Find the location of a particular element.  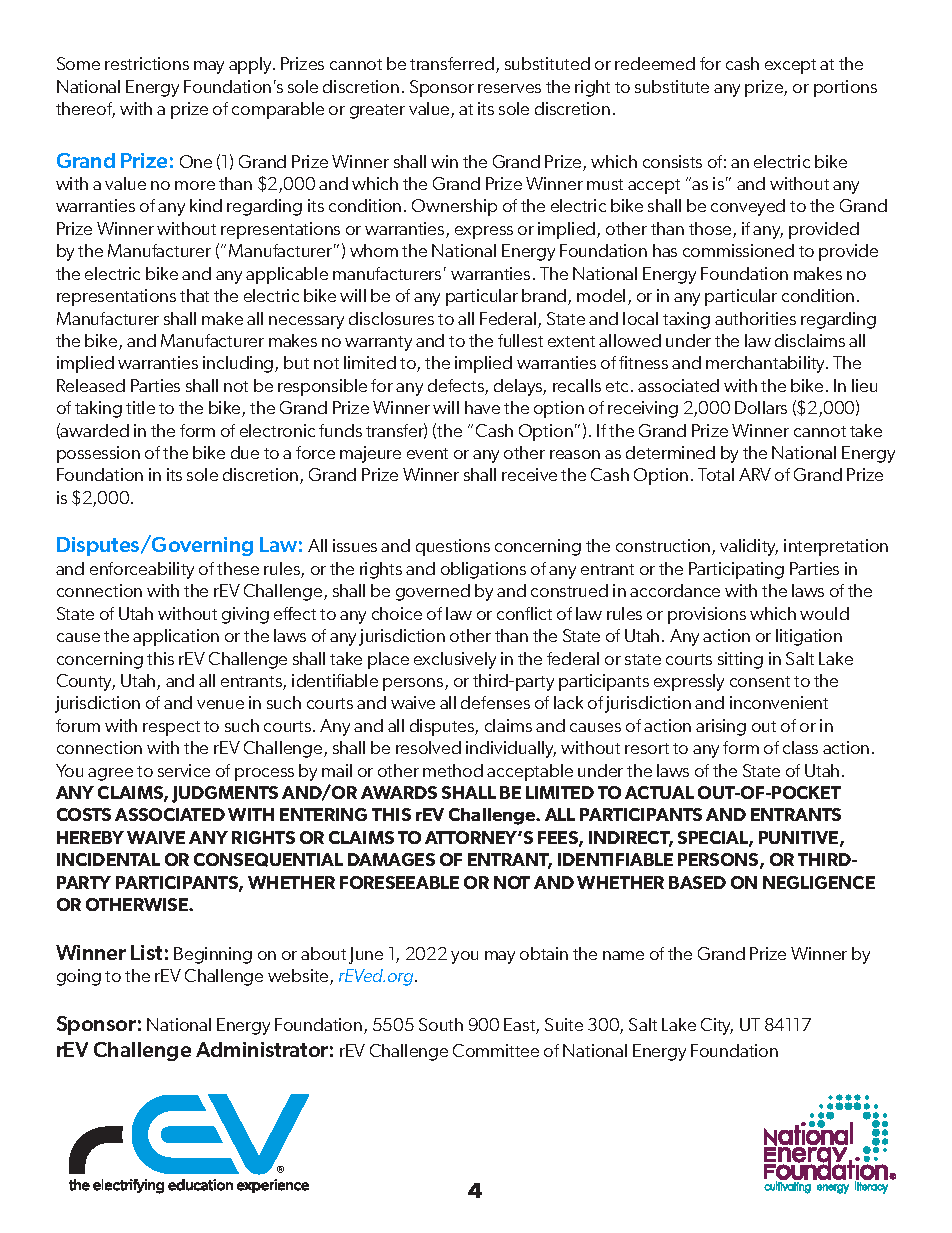

South is located at coordinates (441, 1024).
